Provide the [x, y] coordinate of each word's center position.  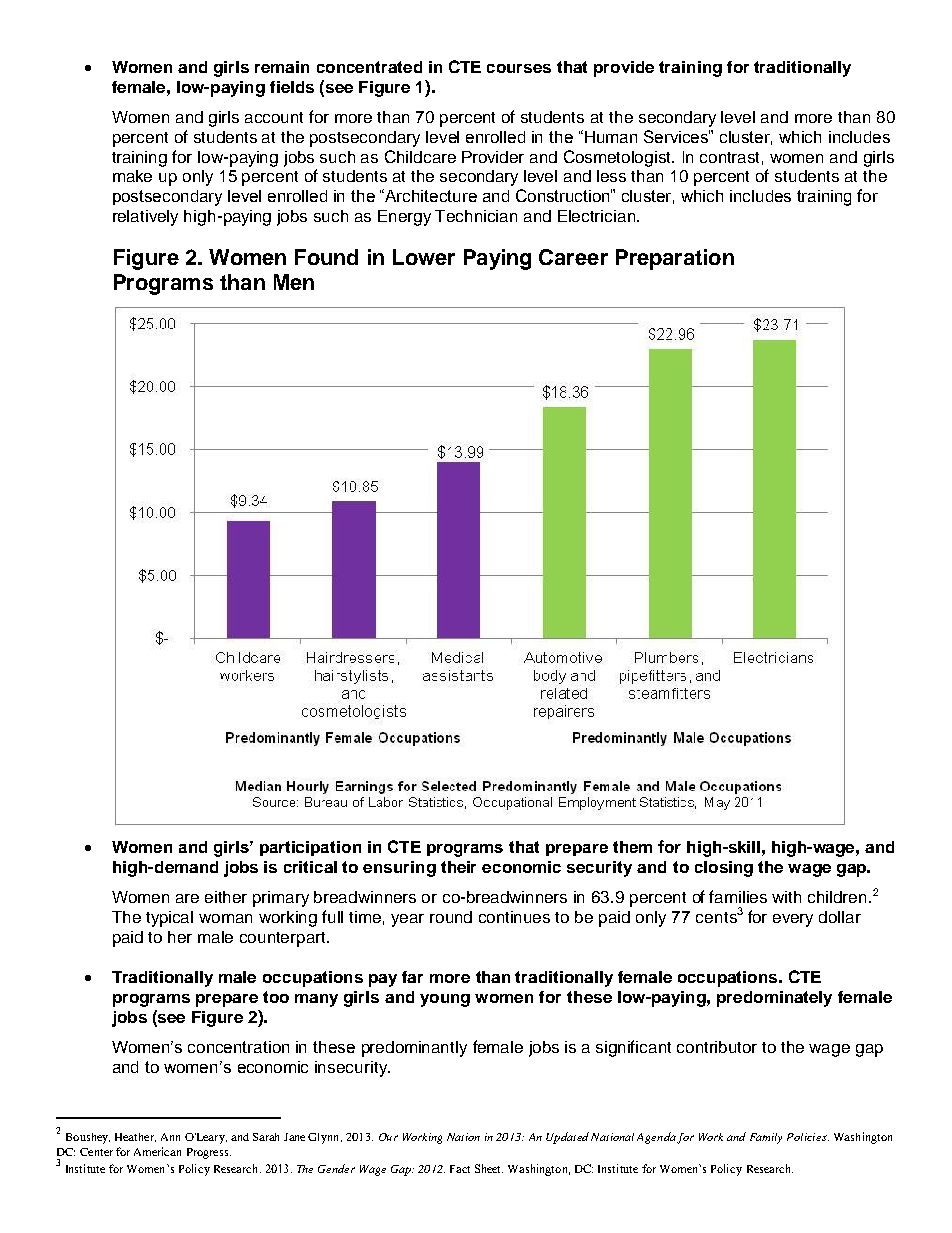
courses [519, 68]
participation [310, 848]
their [458, 867]
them [632, 847]
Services [677, 136]
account [274, 117]
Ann [170, 1137]
